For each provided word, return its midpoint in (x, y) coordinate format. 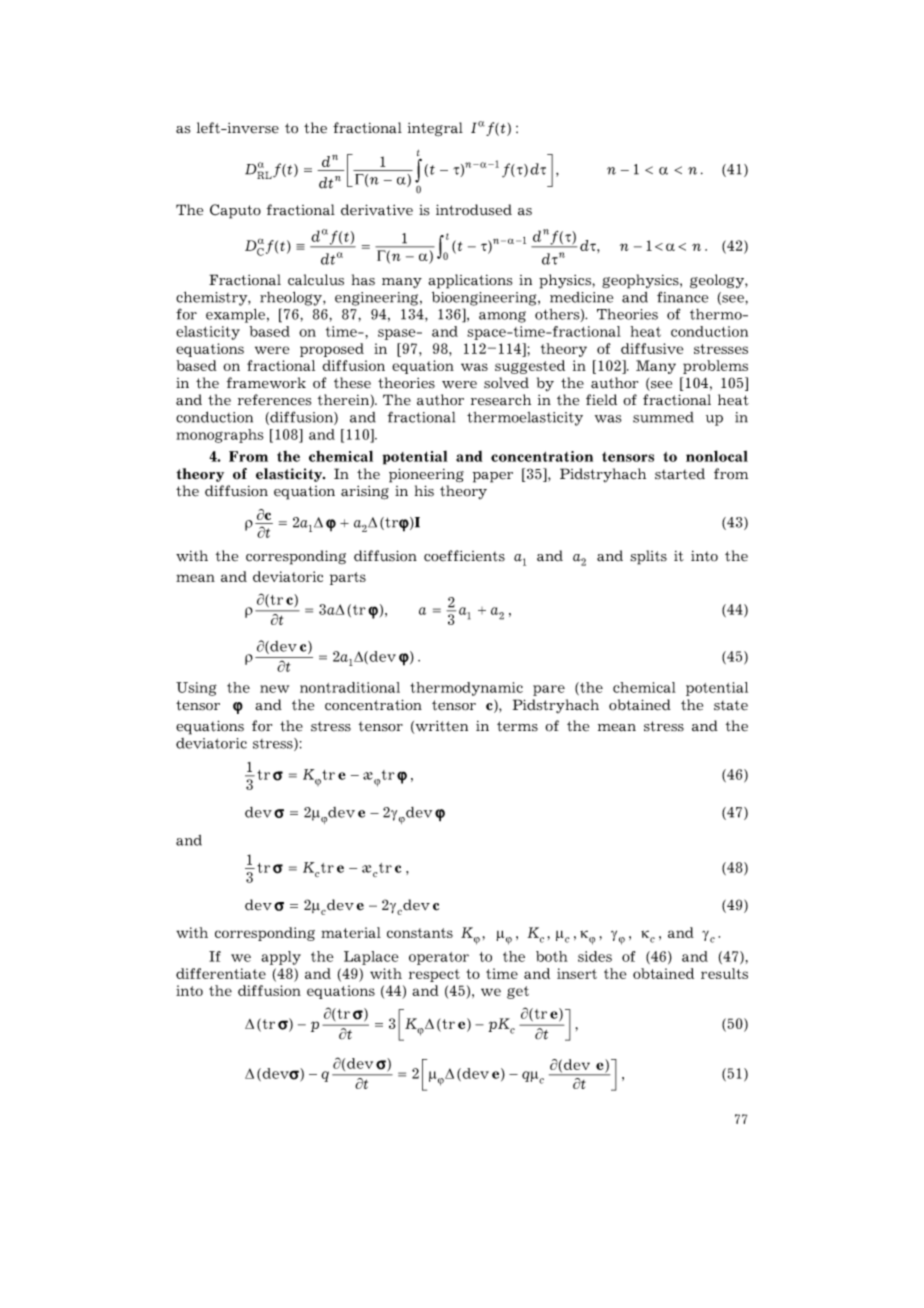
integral (435, 129)
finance (682, 297)
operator (439, 958)
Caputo (235, 211)
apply (281, 958)
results (724, 973)
